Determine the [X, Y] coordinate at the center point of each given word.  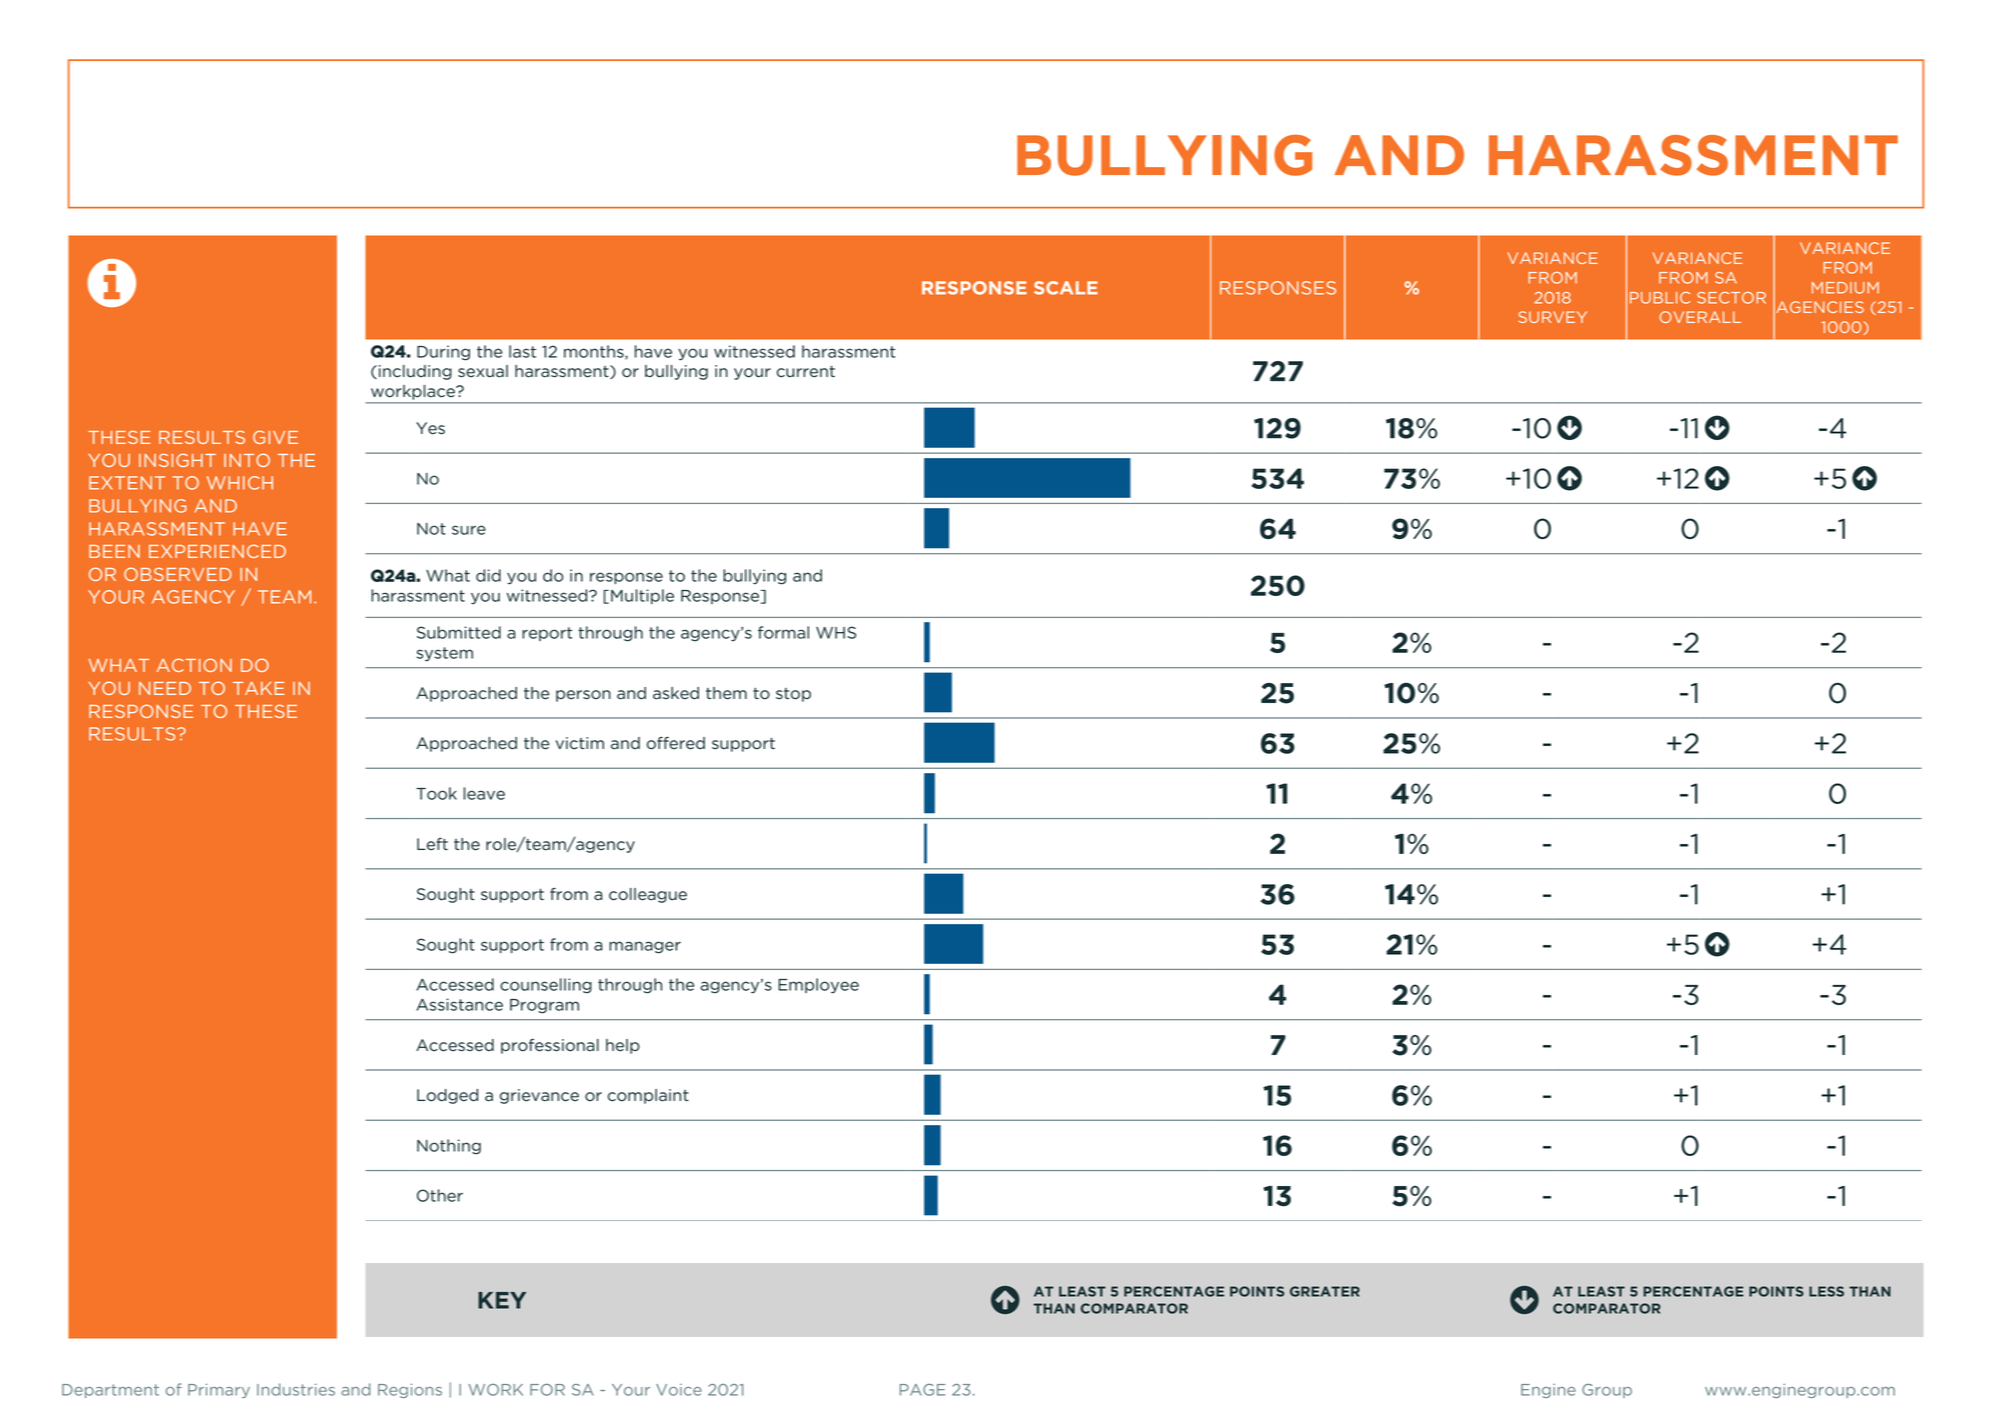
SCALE [1066, 288]
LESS [1826, 1291]
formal [783, 632]
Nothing [449, 1147]
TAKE [258, 688]
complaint [648, 1096]
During [443, 353]
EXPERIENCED [217, 551]
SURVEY [1552, 317]
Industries [296, 1389]
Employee [818, 986]
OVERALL [1700, 317]
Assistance [459, 1004]
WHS [836, 632]
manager [645, 947]
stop [793, 695]
